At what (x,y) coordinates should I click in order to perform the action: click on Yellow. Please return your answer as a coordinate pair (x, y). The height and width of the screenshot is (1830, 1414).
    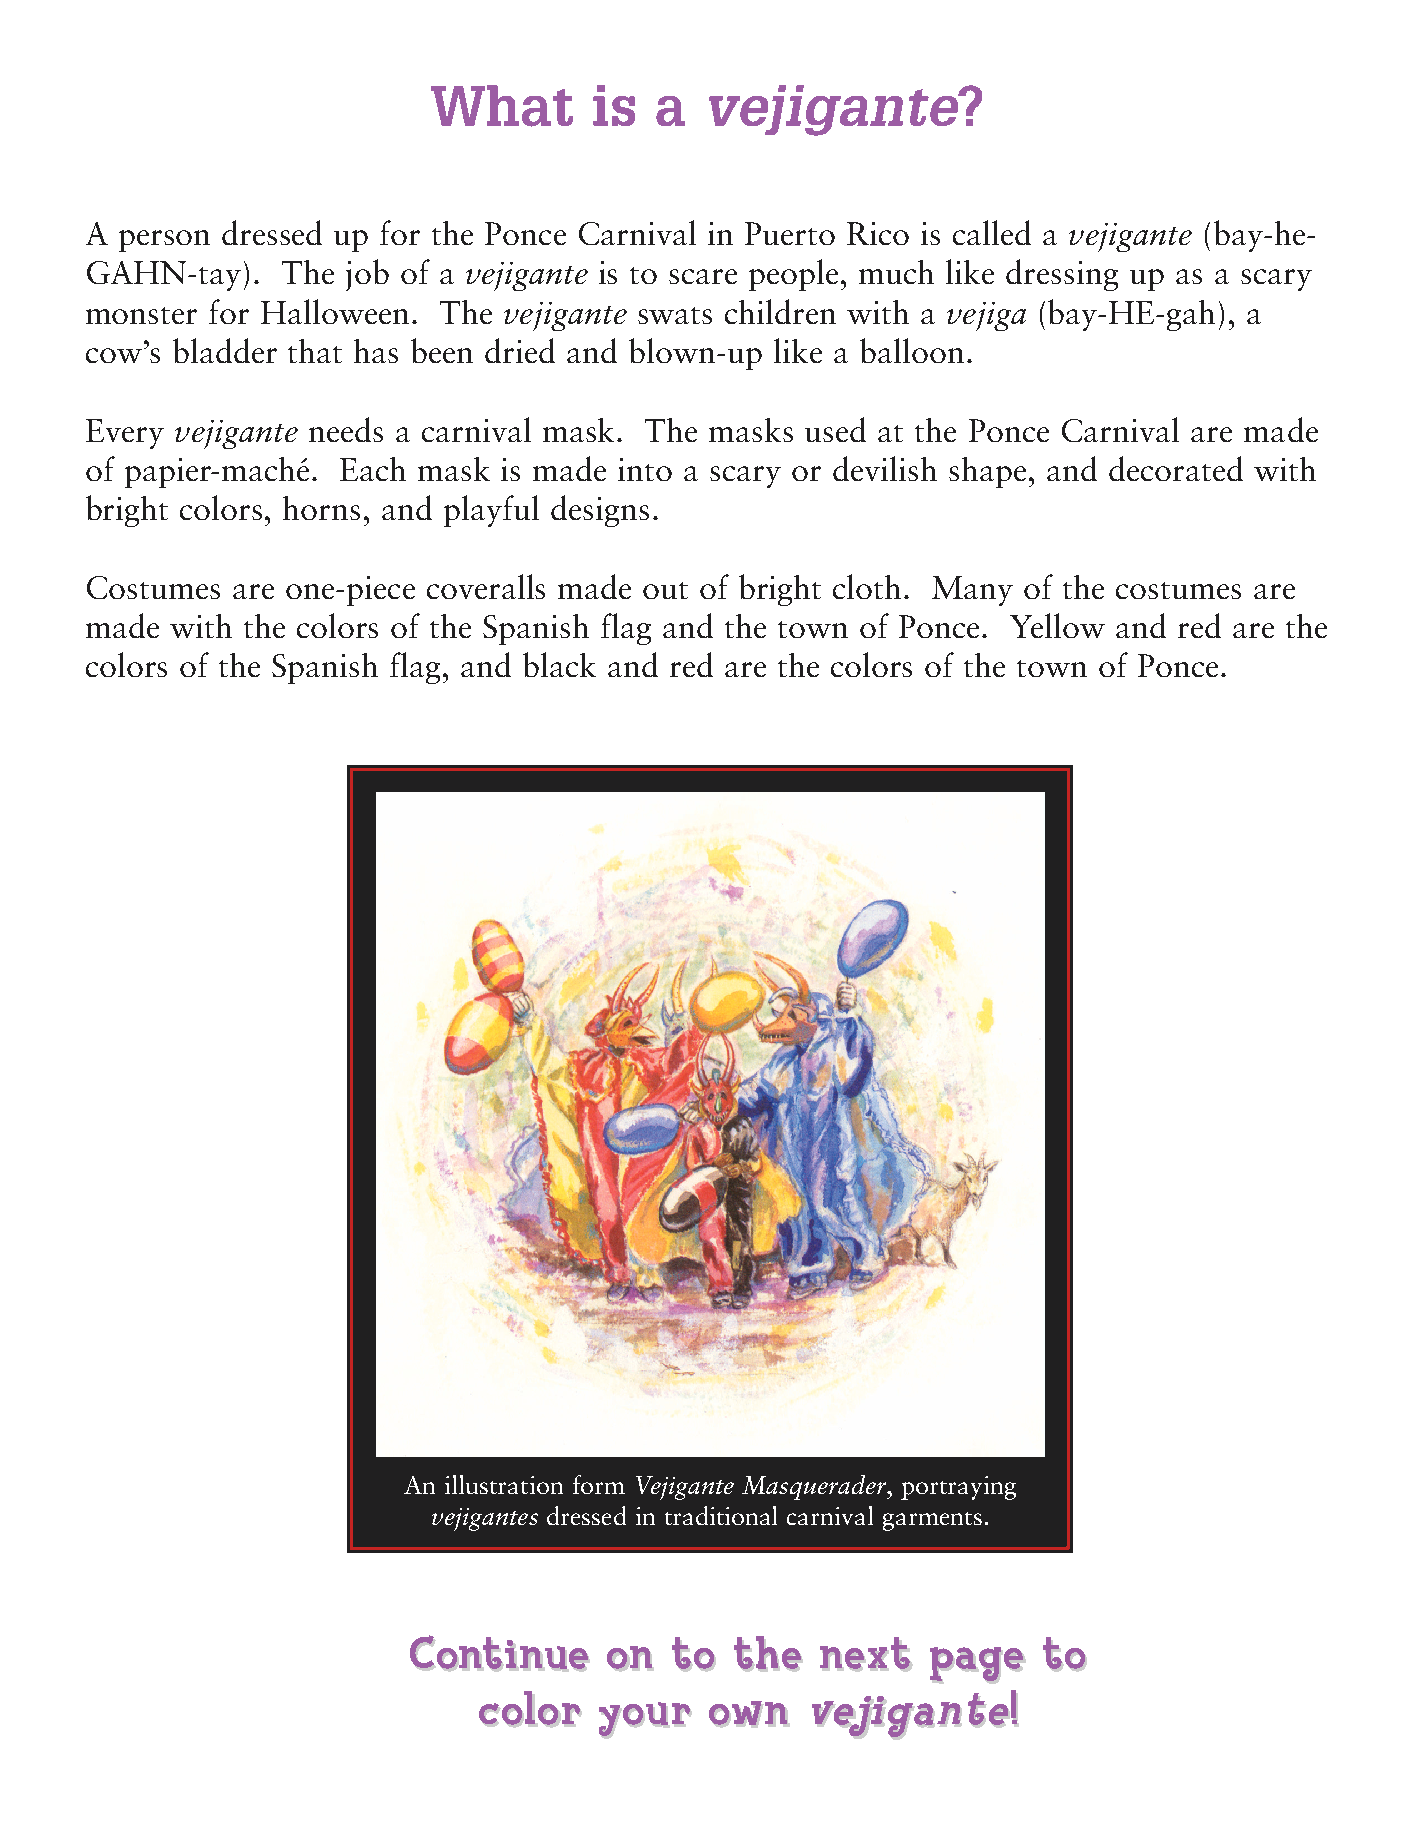
    Looking at the image, I should click on (1057, 625).
